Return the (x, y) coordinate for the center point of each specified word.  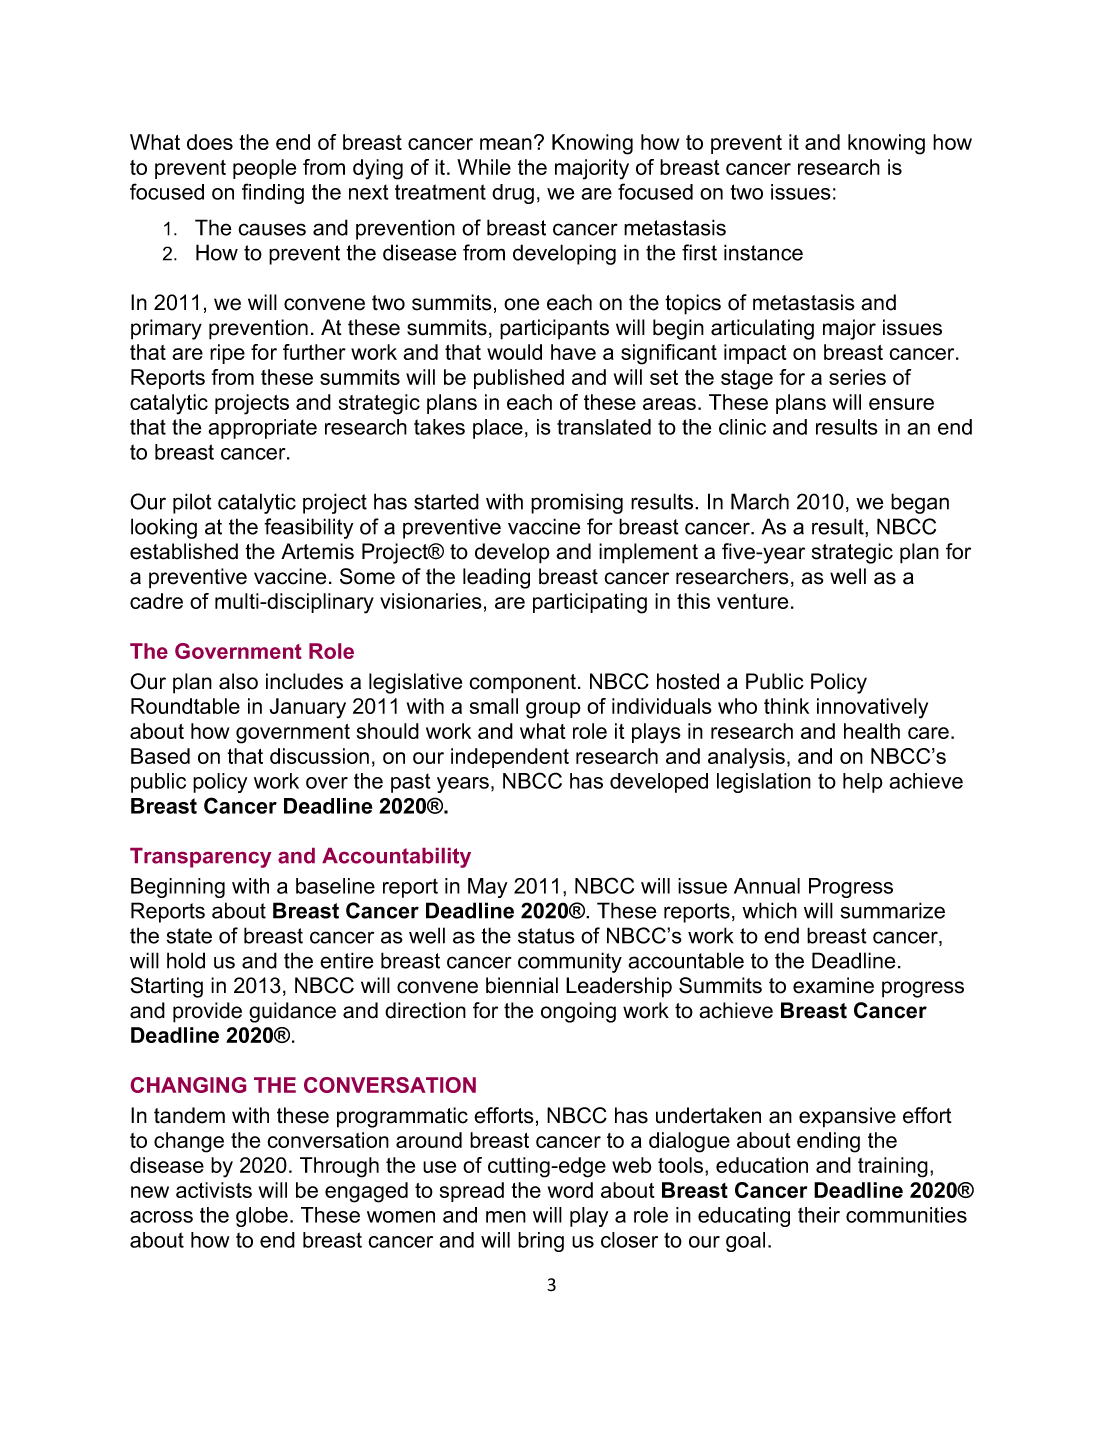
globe (262, 1217)
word (570, 1190)
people (264, 169)
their (819, 1215)
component (524, 684)
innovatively (872, 708)
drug (513, 194)
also (238, 681)
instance (763, 252)
